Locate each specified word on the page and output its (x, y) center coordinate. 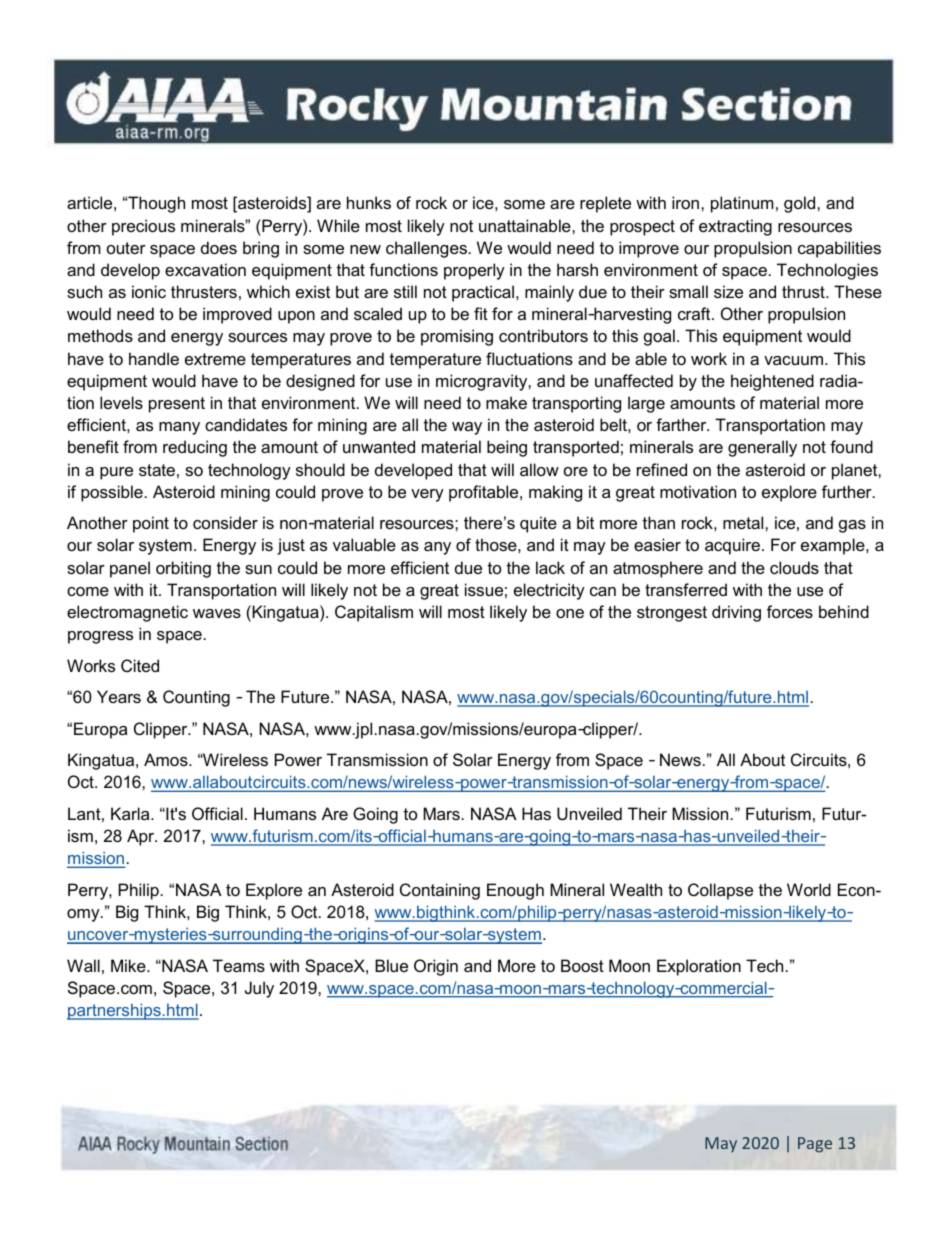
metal (744, 522)
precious (143, 227)
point (151, 524)
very (427, 495)
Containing (440, 891)
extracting (735, 227)
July (259, 989)
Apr (142, 837)
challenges (426, 249)
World (809, 889)
